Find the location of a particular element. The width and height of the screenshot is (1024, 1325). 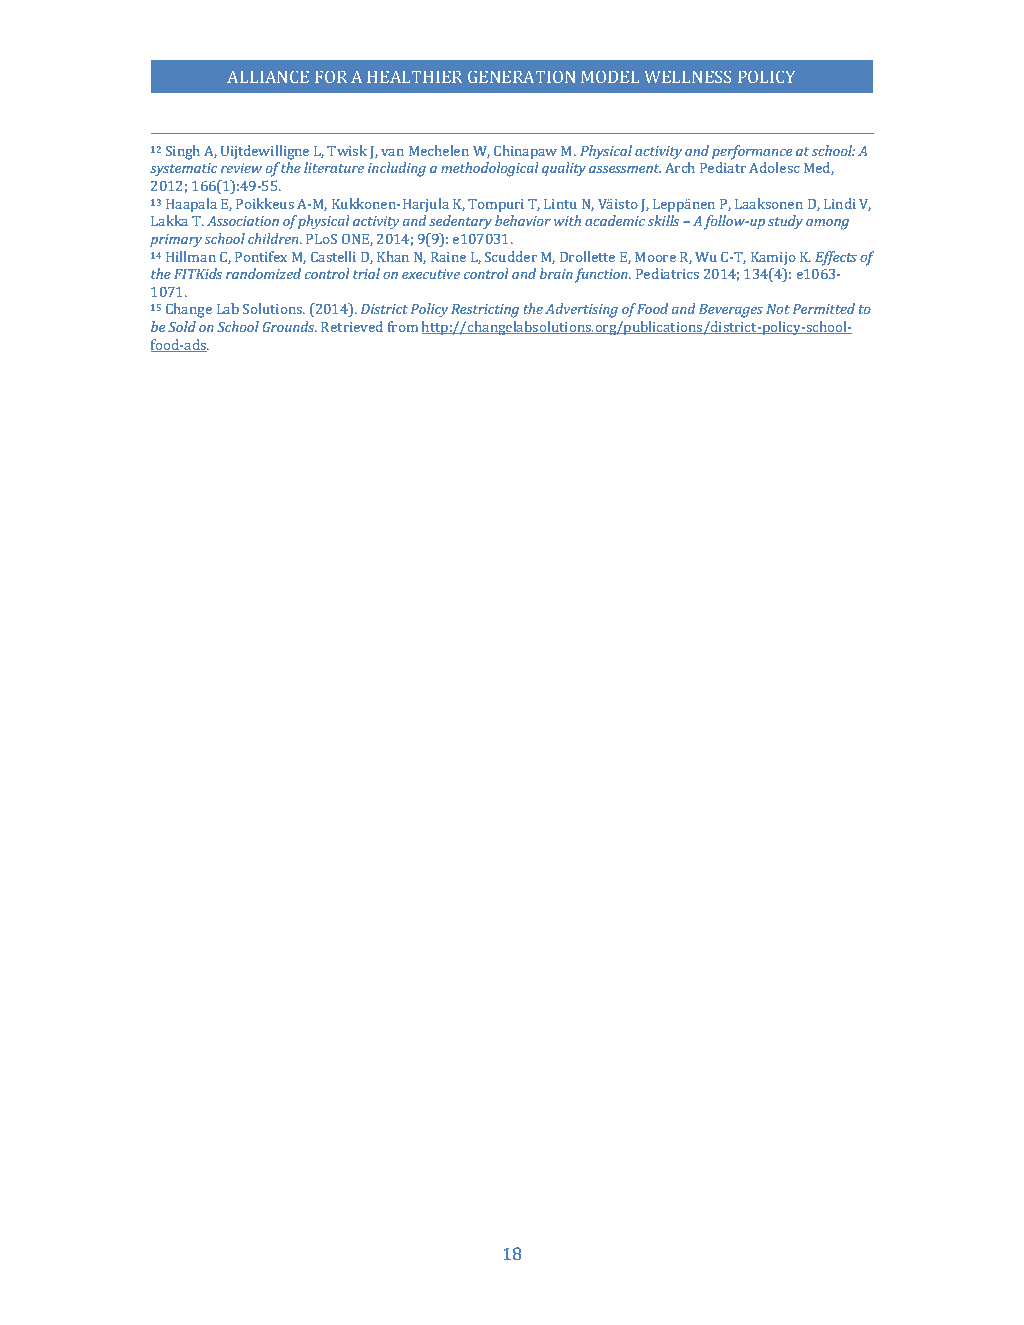

Beverages is located at coordinates (731, 311).
